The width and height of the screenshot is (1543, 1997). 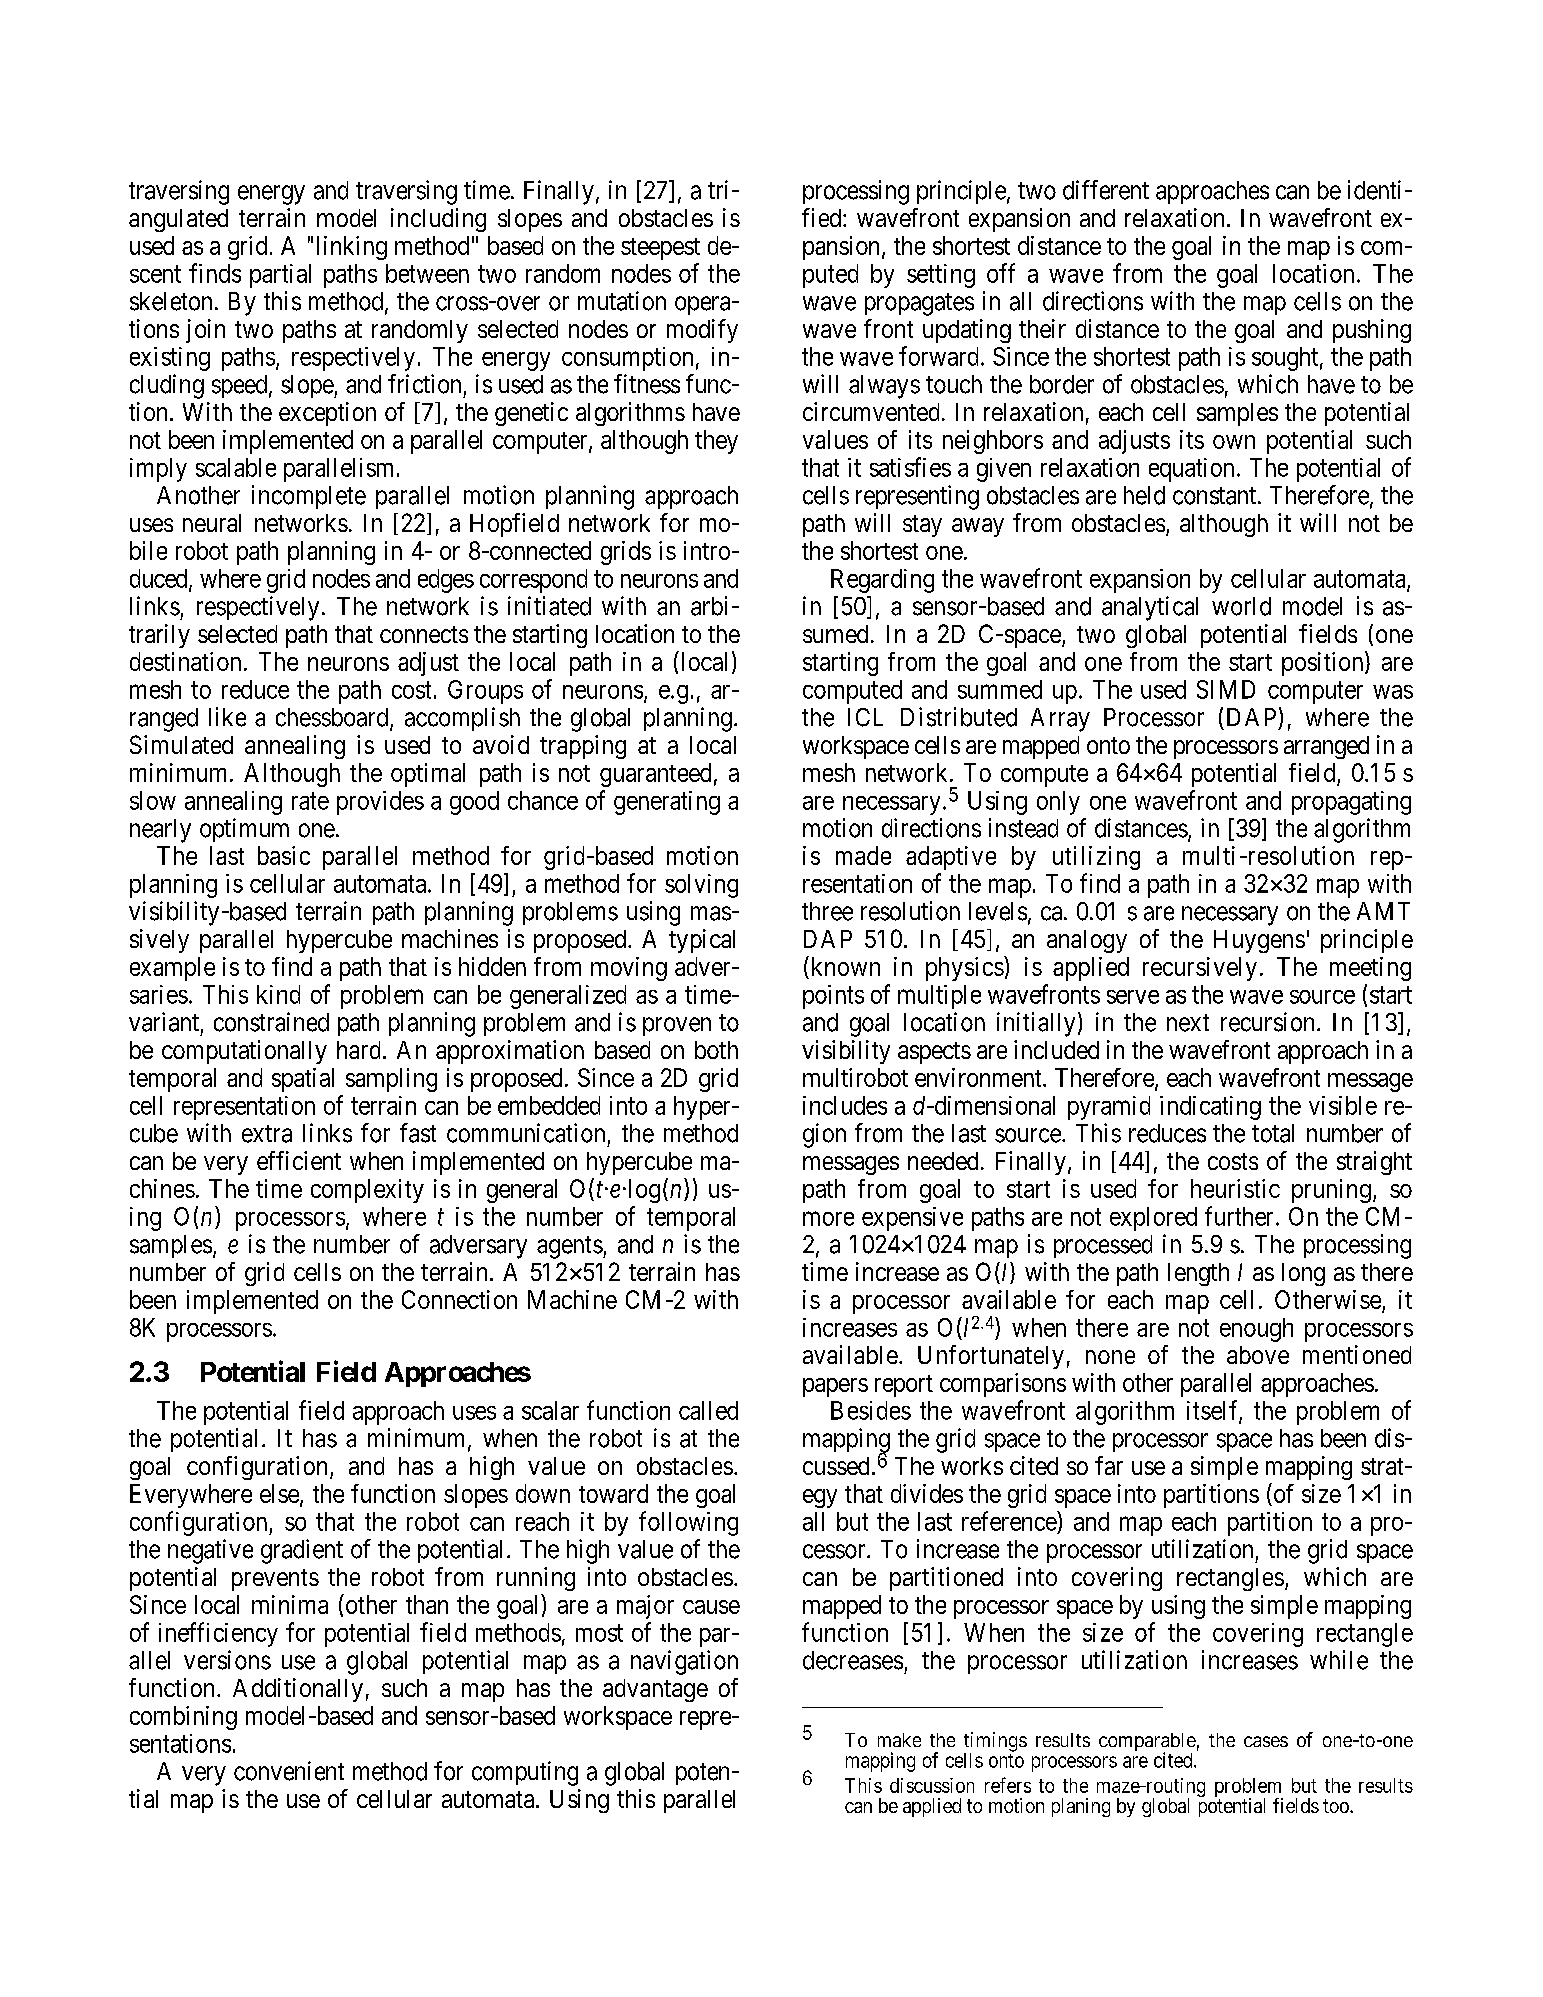 What do you see at coordinates (1267, 1022) in the screenshot?
I see `recursion` at bounding box center [1267, 1022].
